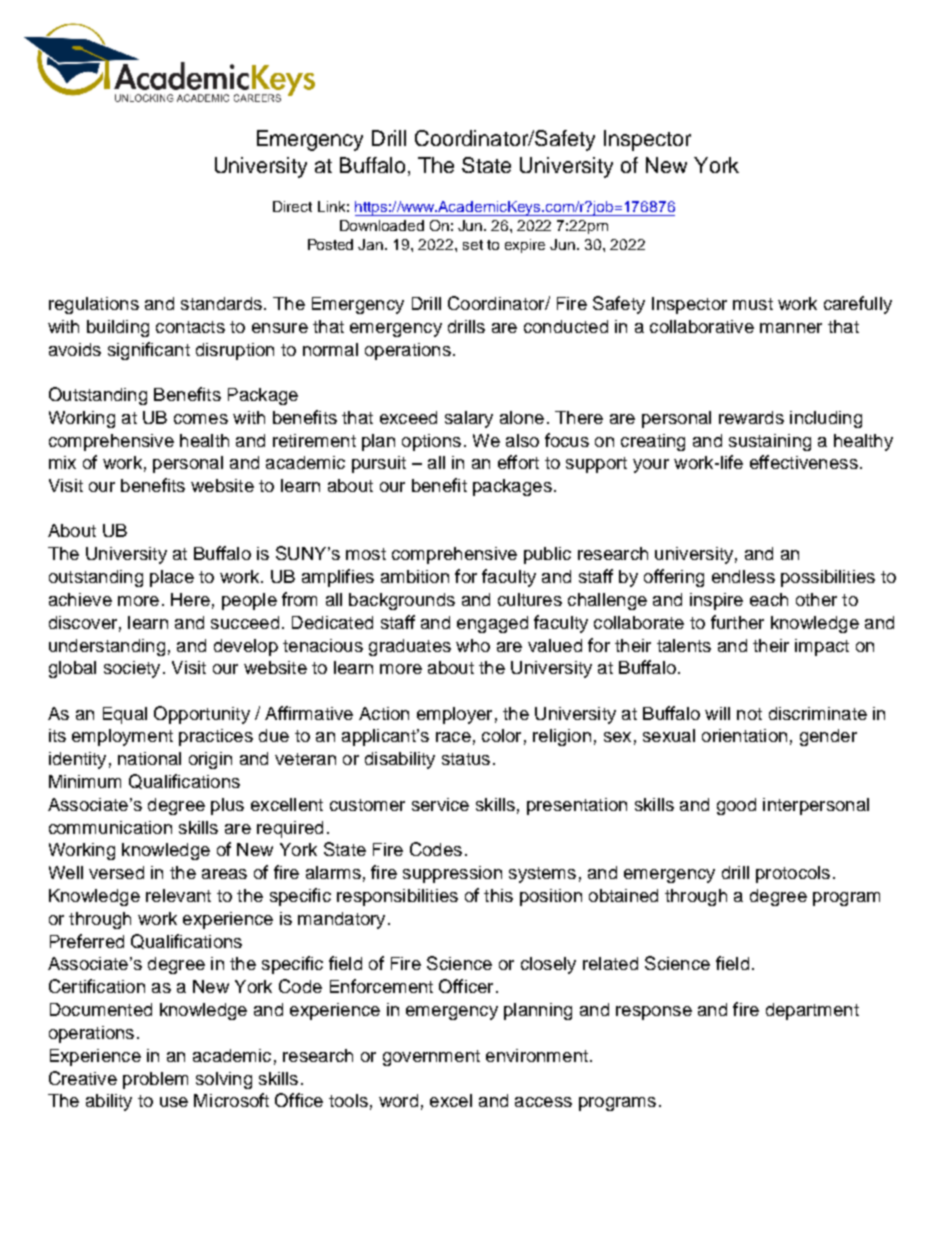  What do you see at coordinates (473, 245) in the page?
I see `set` at bounding box center [473, 245].
